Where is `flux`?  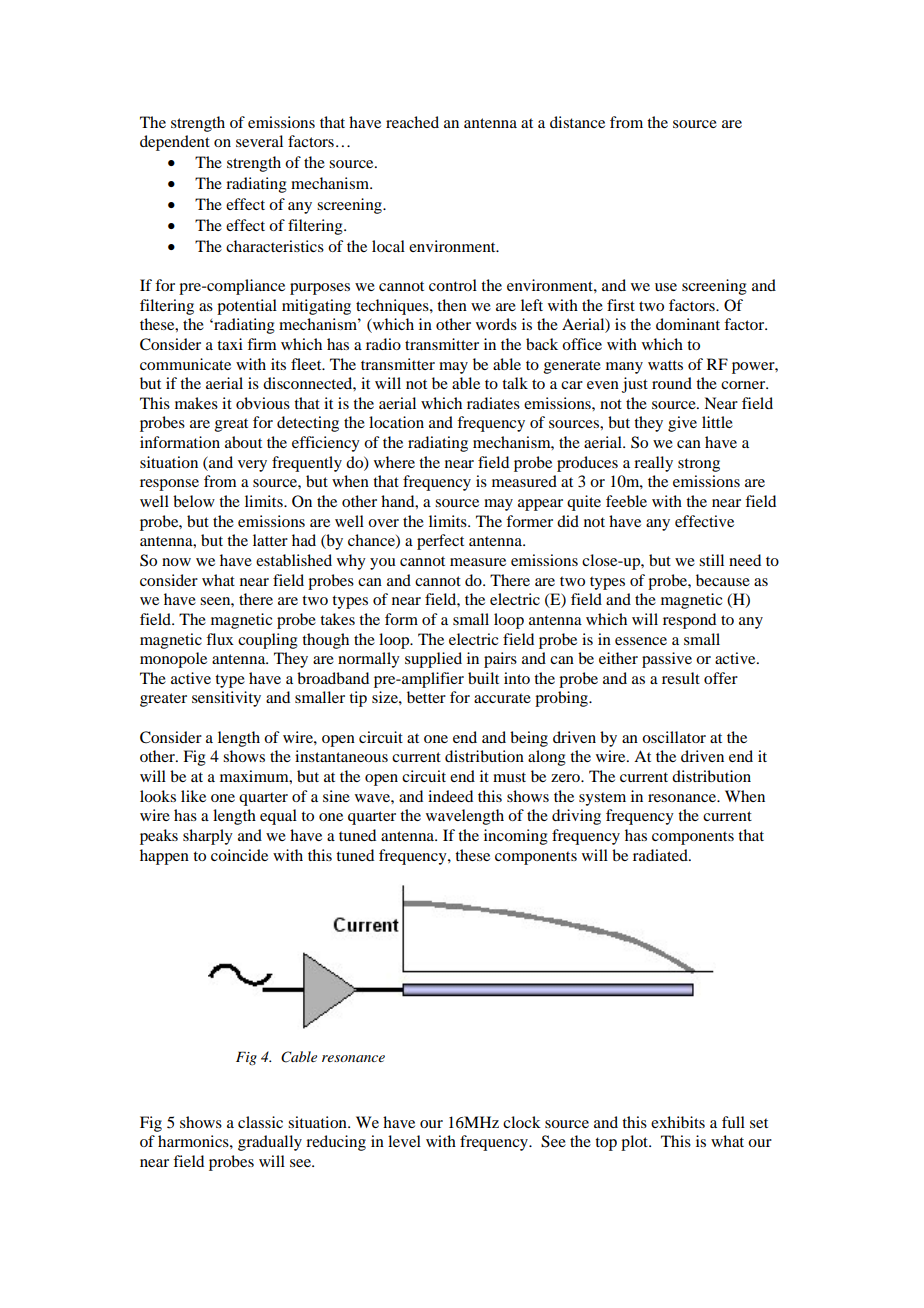
flux is located at coordinates (220, 639).
